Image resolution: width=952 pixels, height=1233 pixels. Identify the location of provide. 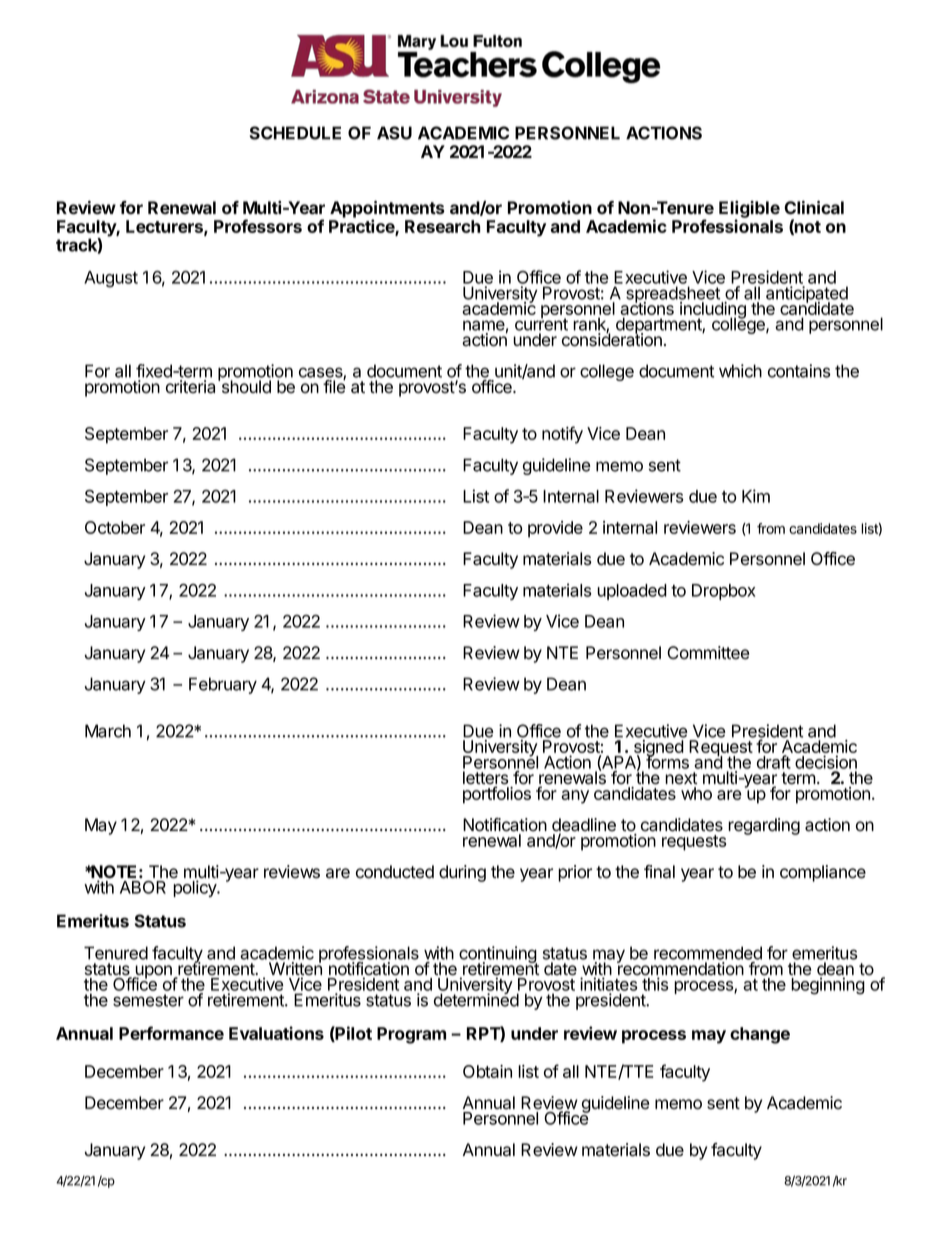
(555, 529).
